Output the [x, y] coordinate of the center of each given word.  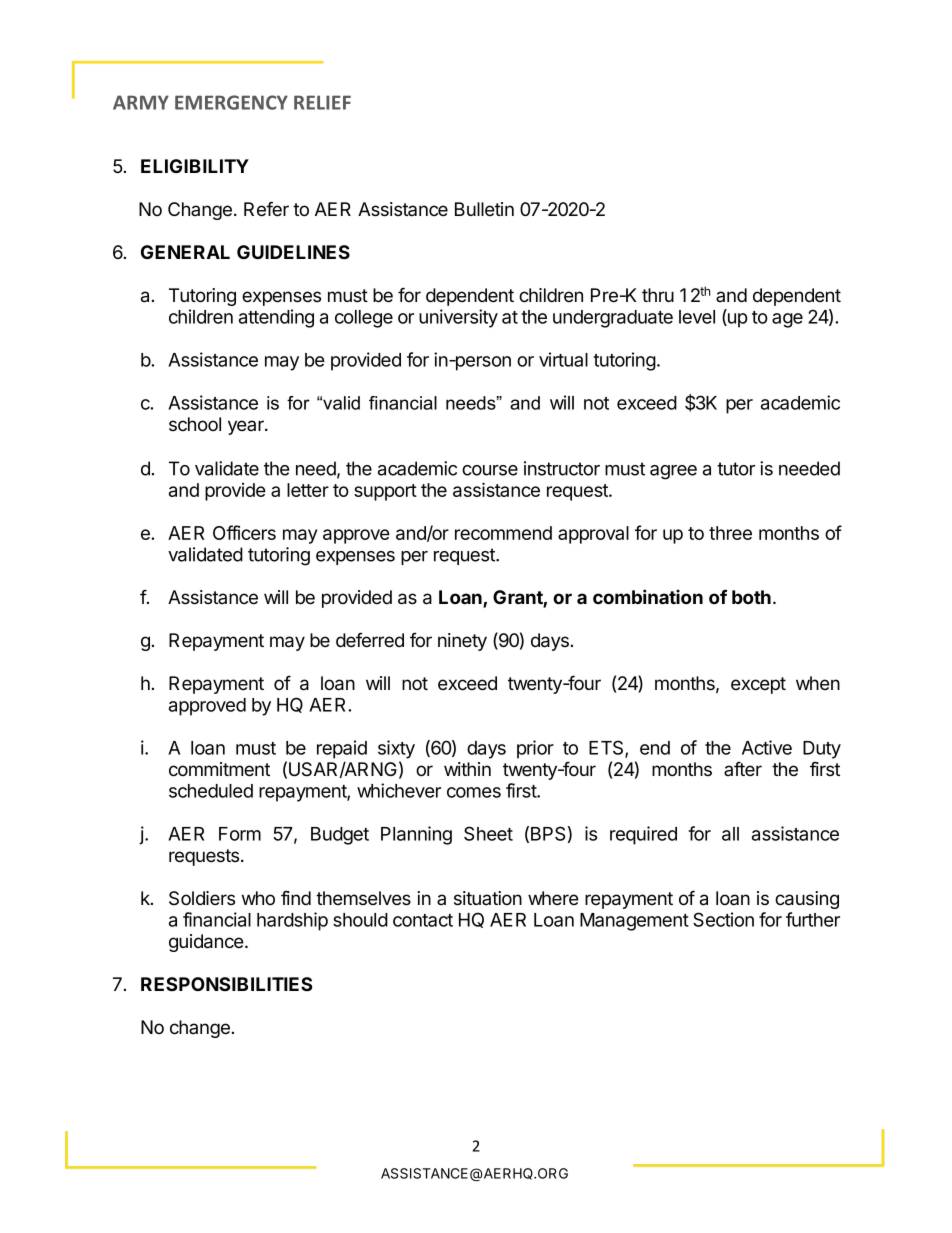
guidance [207, 943]
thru [658, 295]
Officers [244, 532]
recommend [503, 533]
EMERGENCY [231, 102]
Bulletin [484, 209]
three [730, 533]
